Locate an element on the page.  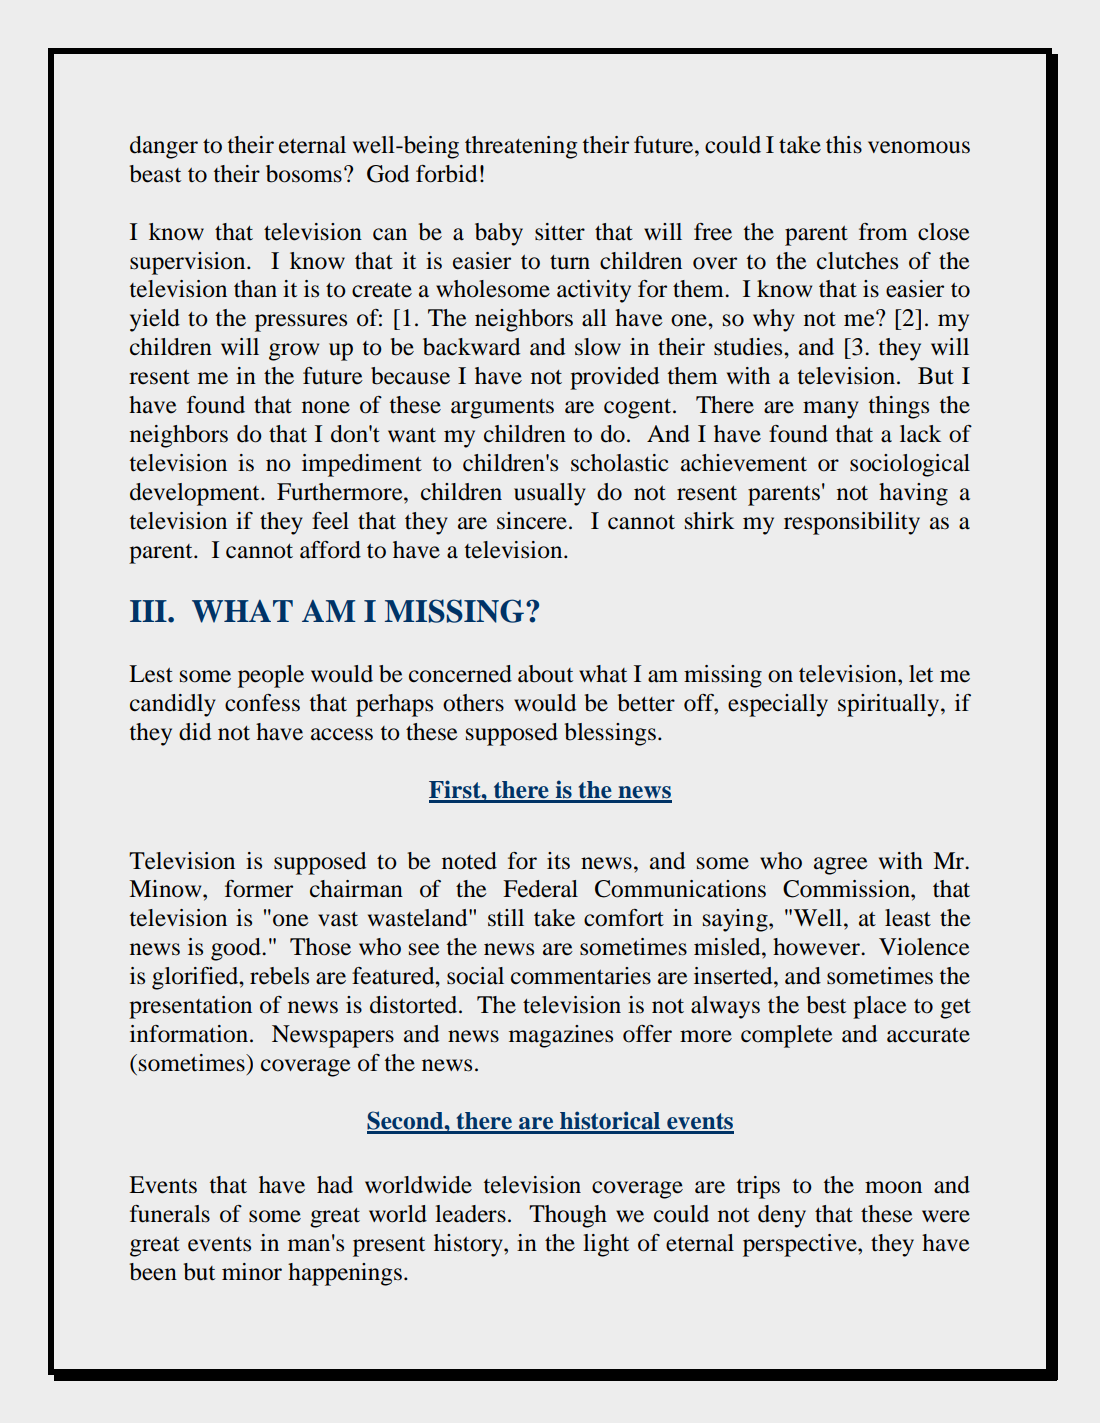
about is located at coordinates (545, 674).
